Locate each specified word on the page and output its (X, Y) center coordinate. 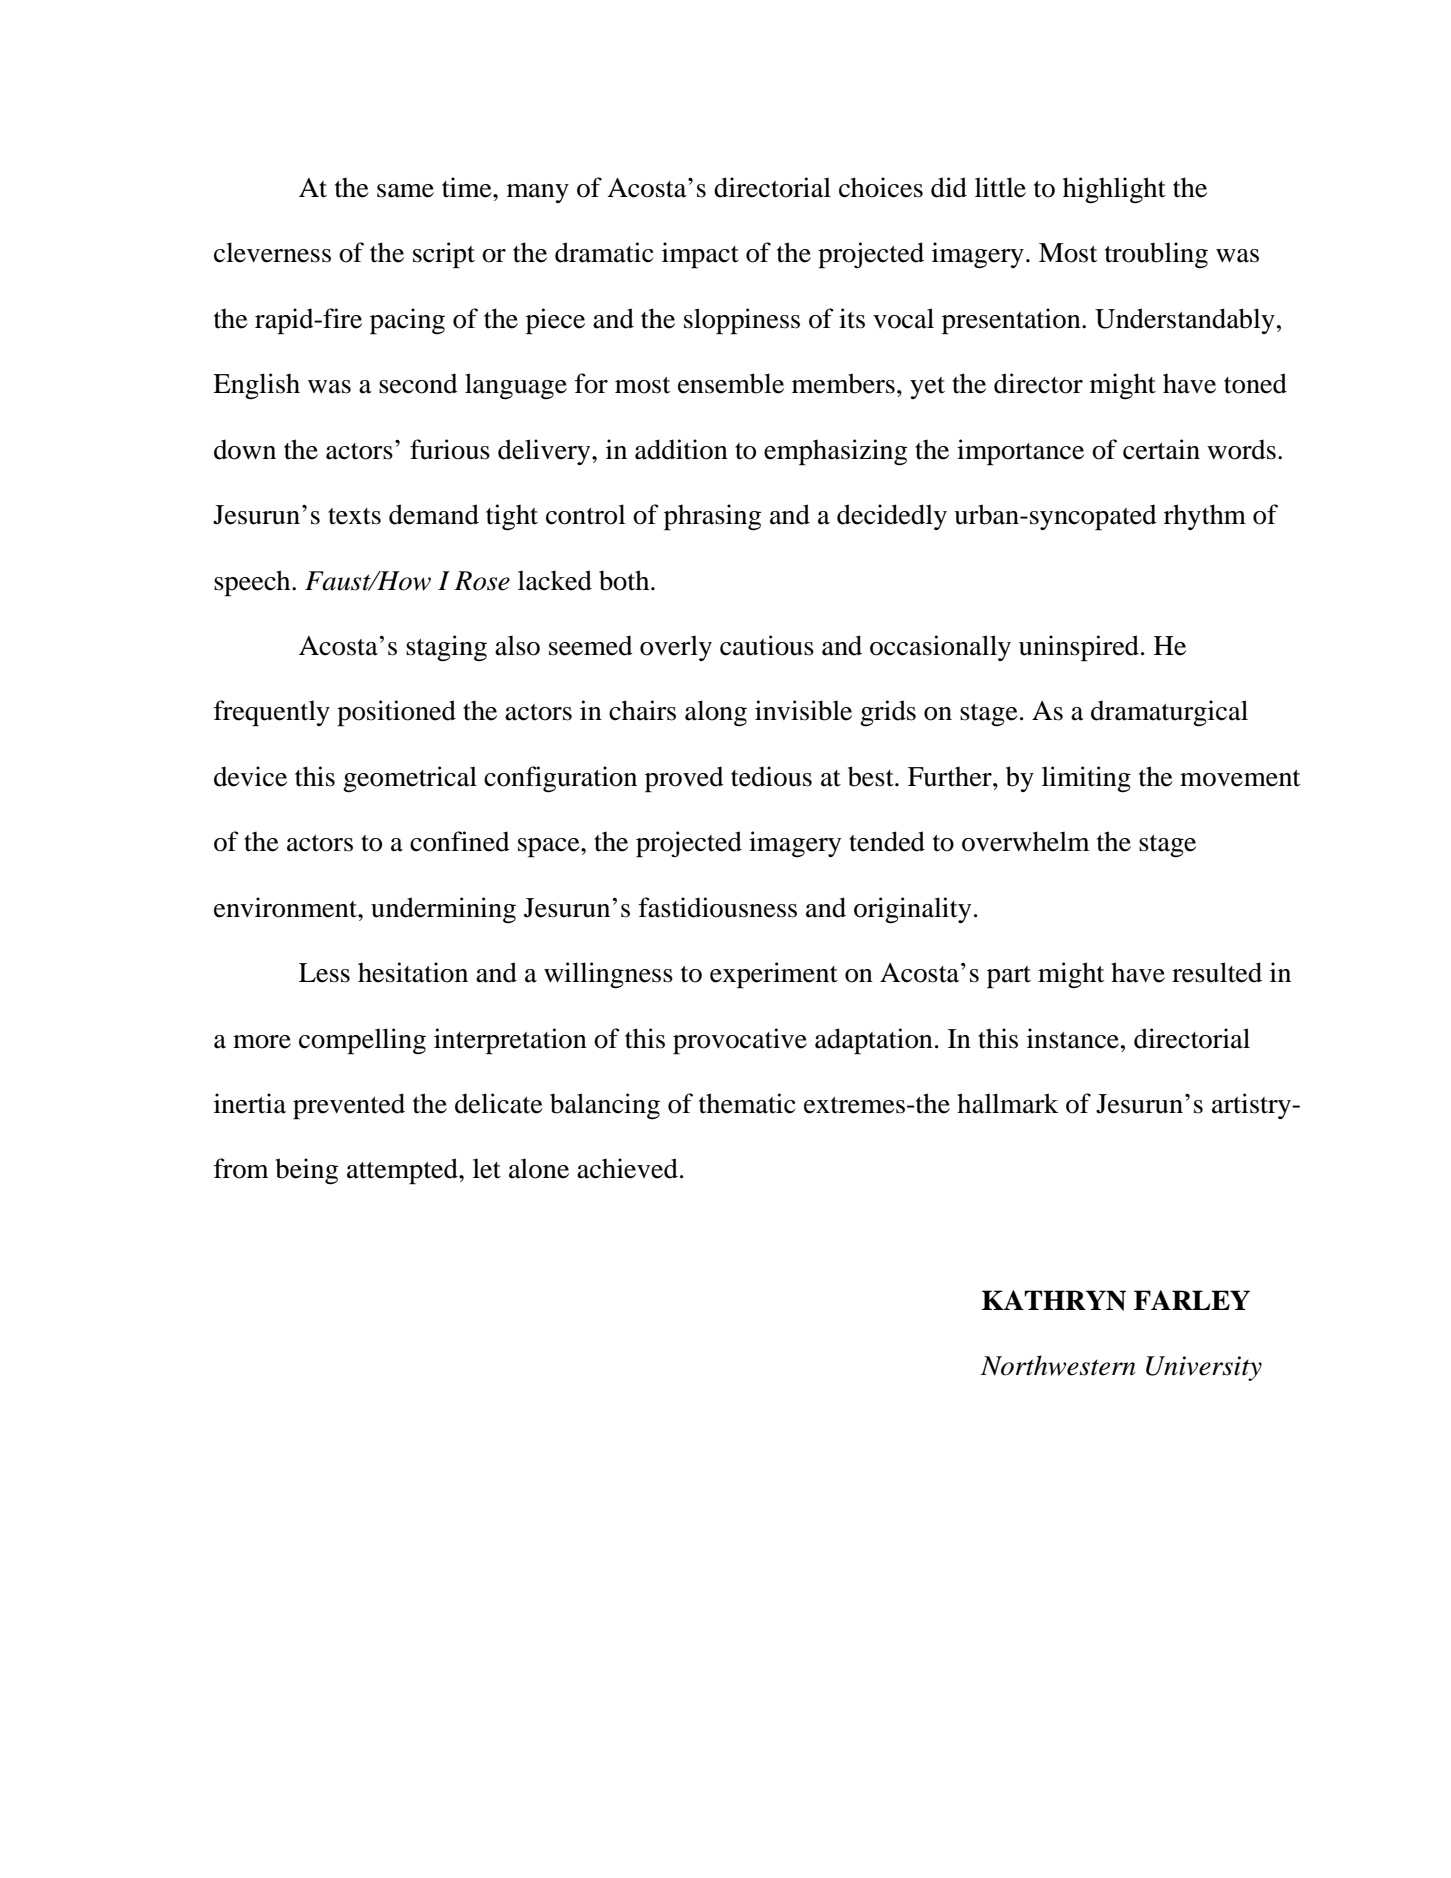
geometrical (410, 779)
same (405, 191)
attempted (403, 1171)
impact (700, 255)
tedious (771, 776)
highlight (1114, 190)
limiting (1086, 779)
